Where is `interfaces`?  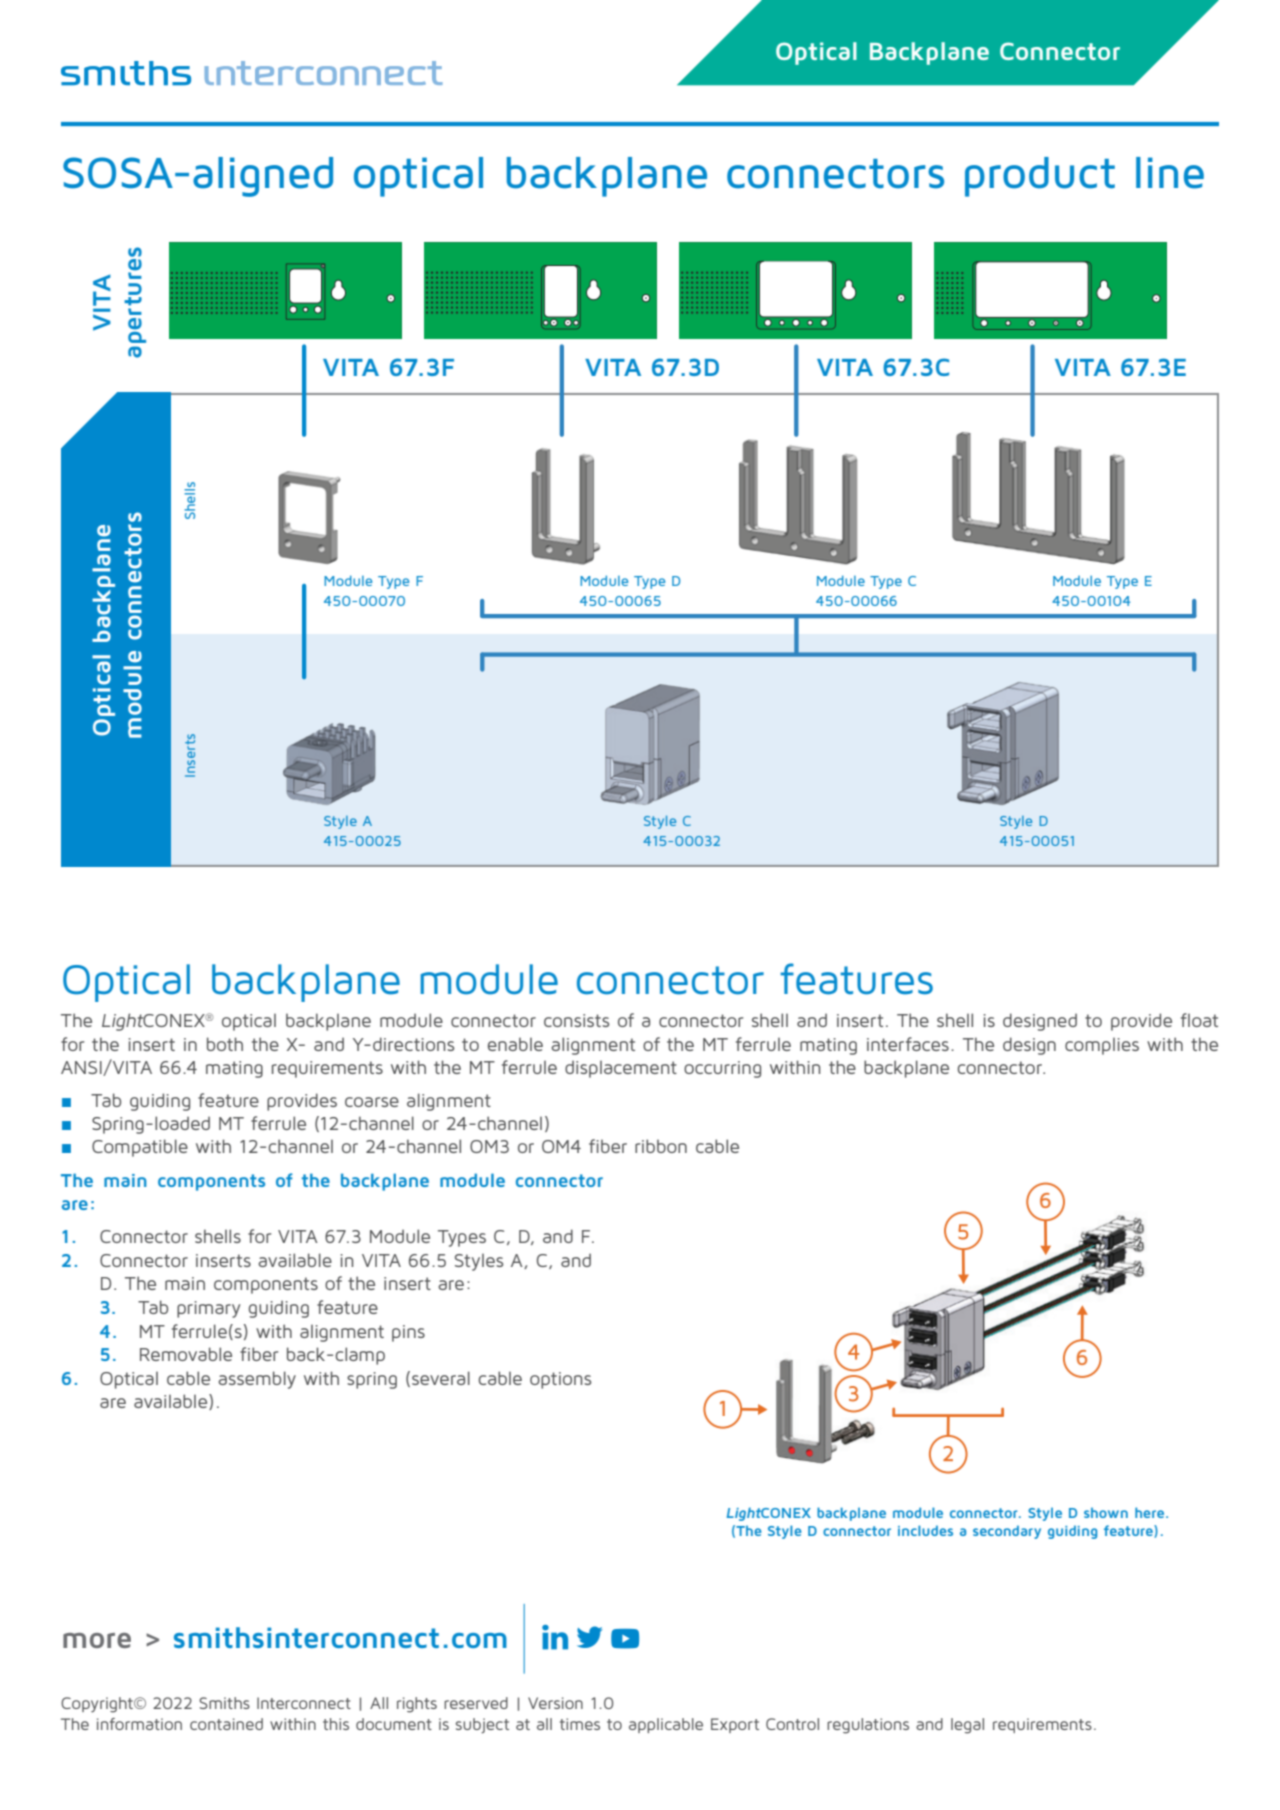
interfaces is located at coordinates (908, 1044).
